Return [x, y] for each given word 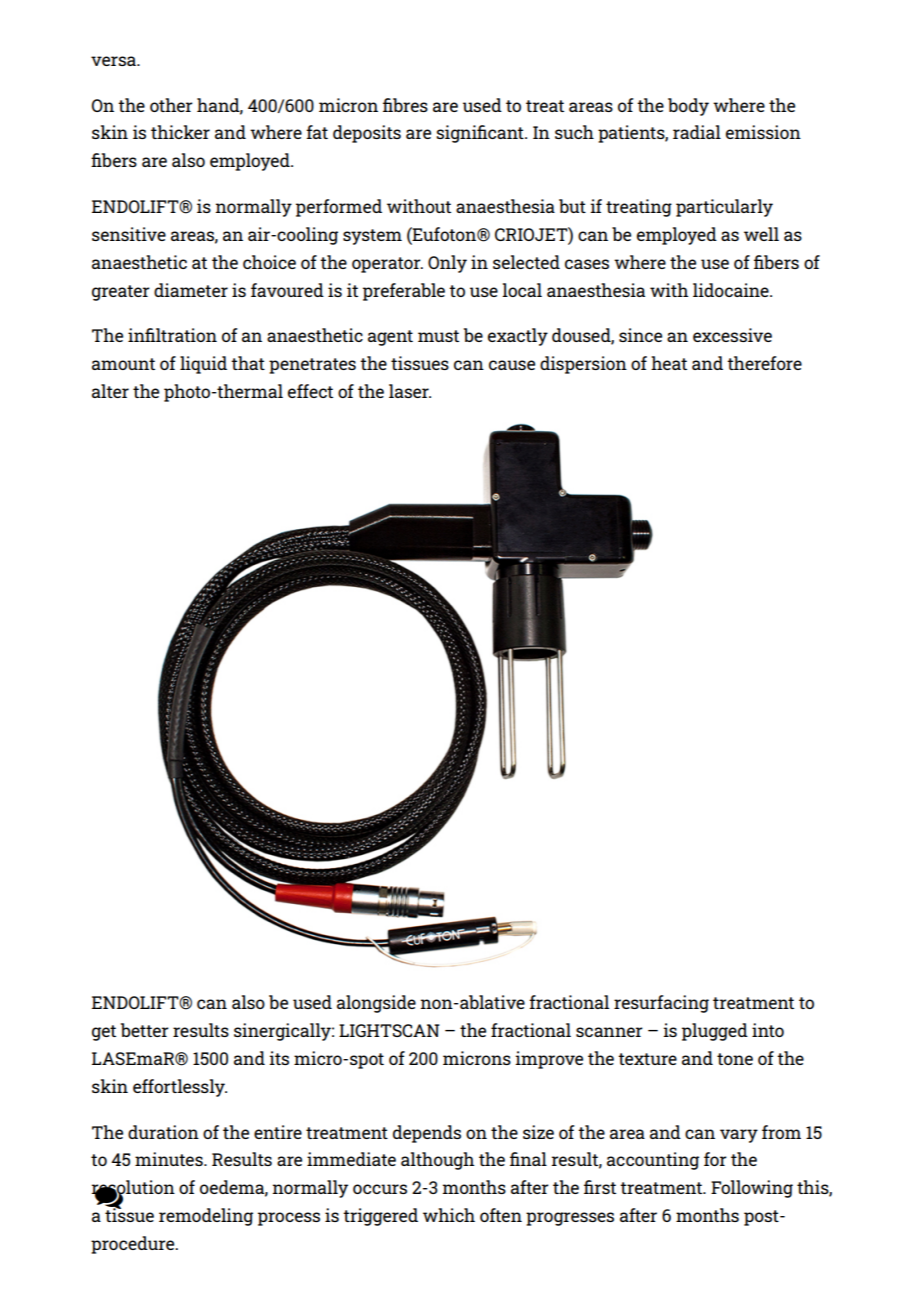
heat [669, 363]
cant [506, 133]
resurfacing [661, 1004]
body [688, 107]
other [171, 105]
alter [110, 391]
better [145, 1030]
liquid [203, 365]
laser [410, 391]
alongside [376, 1004]
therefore [764, 363]
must [438, 336]
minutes [170, 1159]
